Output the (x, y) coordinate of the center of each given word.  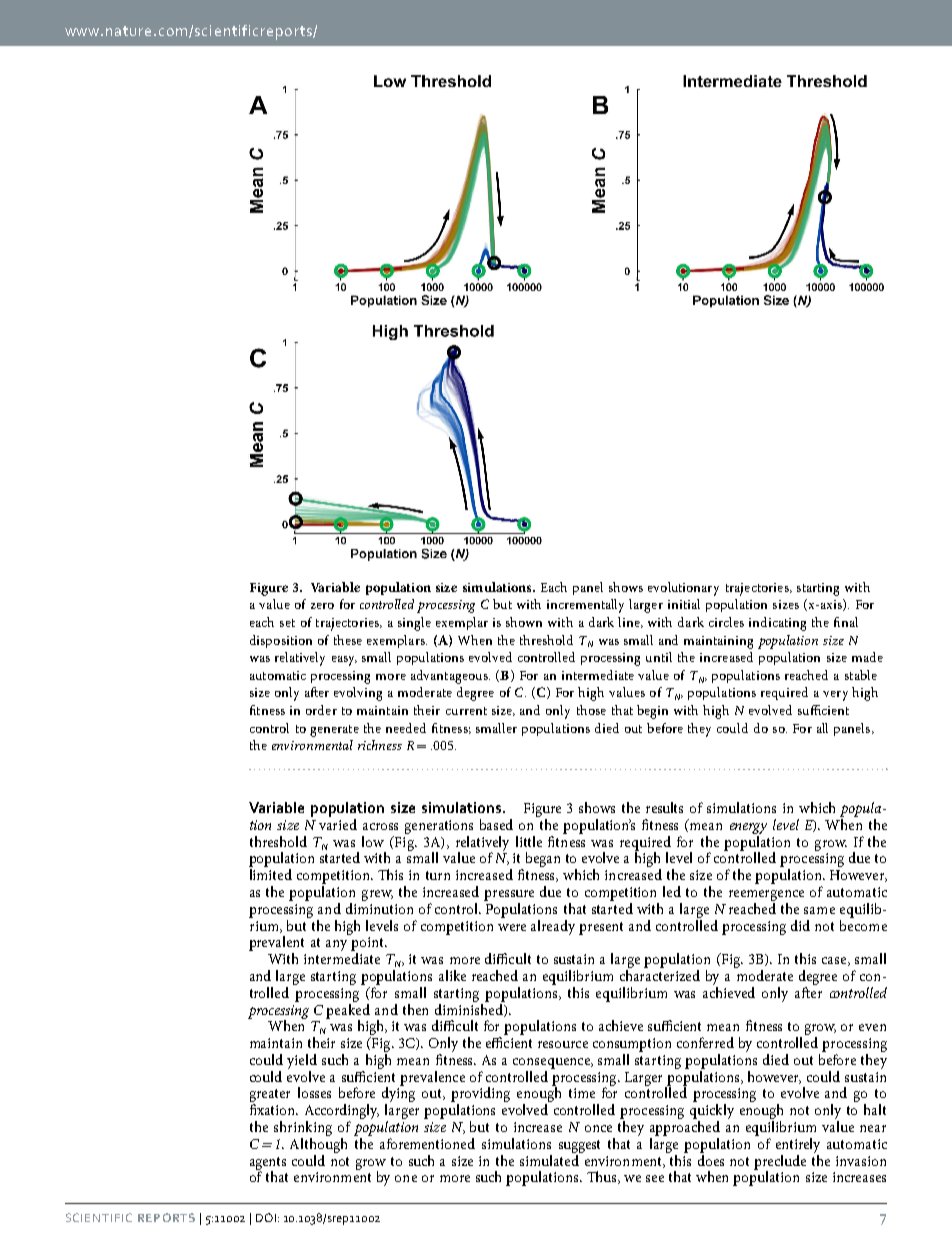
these (348, 640)
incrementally (585, 606)
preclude (780, 1163)
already (553, 927)
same (819, 910)
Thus (603, 1177)
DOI (266, 1217)
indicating (777, 624)
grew (377, 895)
